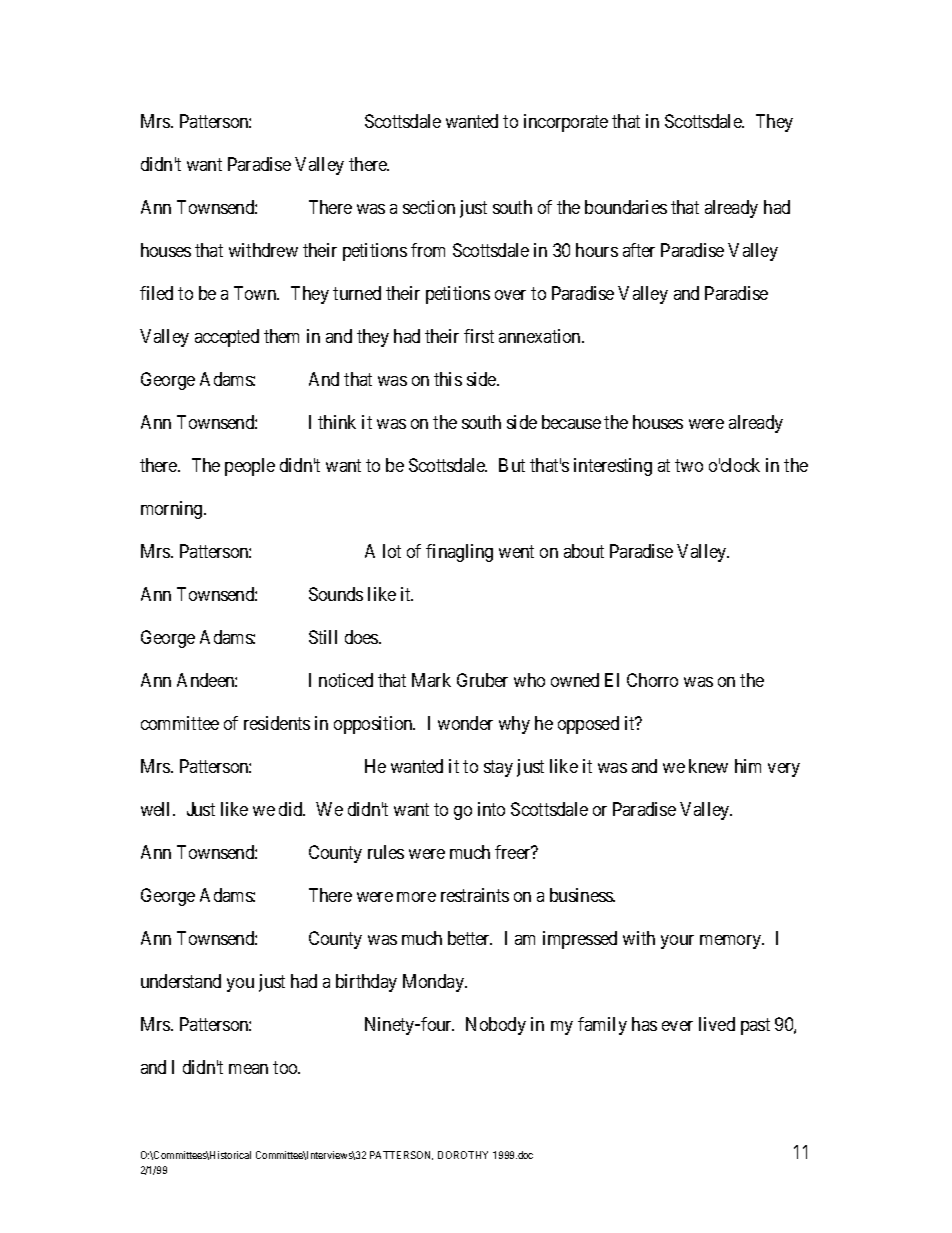 Image resolution: width=952 pixels, height=1233 pixels. Describe the element at coordinates (323, 637) in the page. I see `Still` at that location.
